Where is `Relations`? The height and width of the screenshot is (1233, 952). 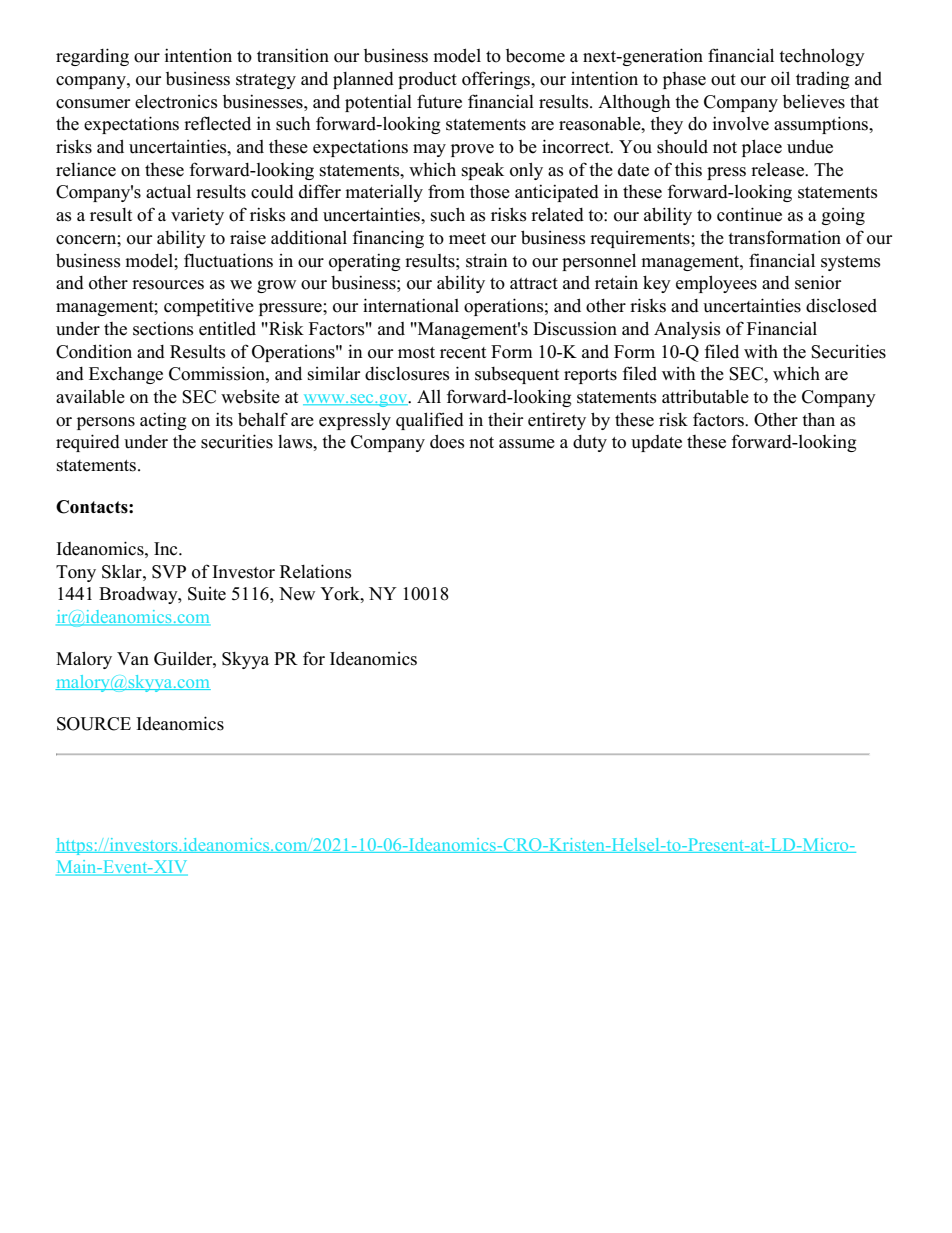 Relations is located at coordinates (316, 571).
